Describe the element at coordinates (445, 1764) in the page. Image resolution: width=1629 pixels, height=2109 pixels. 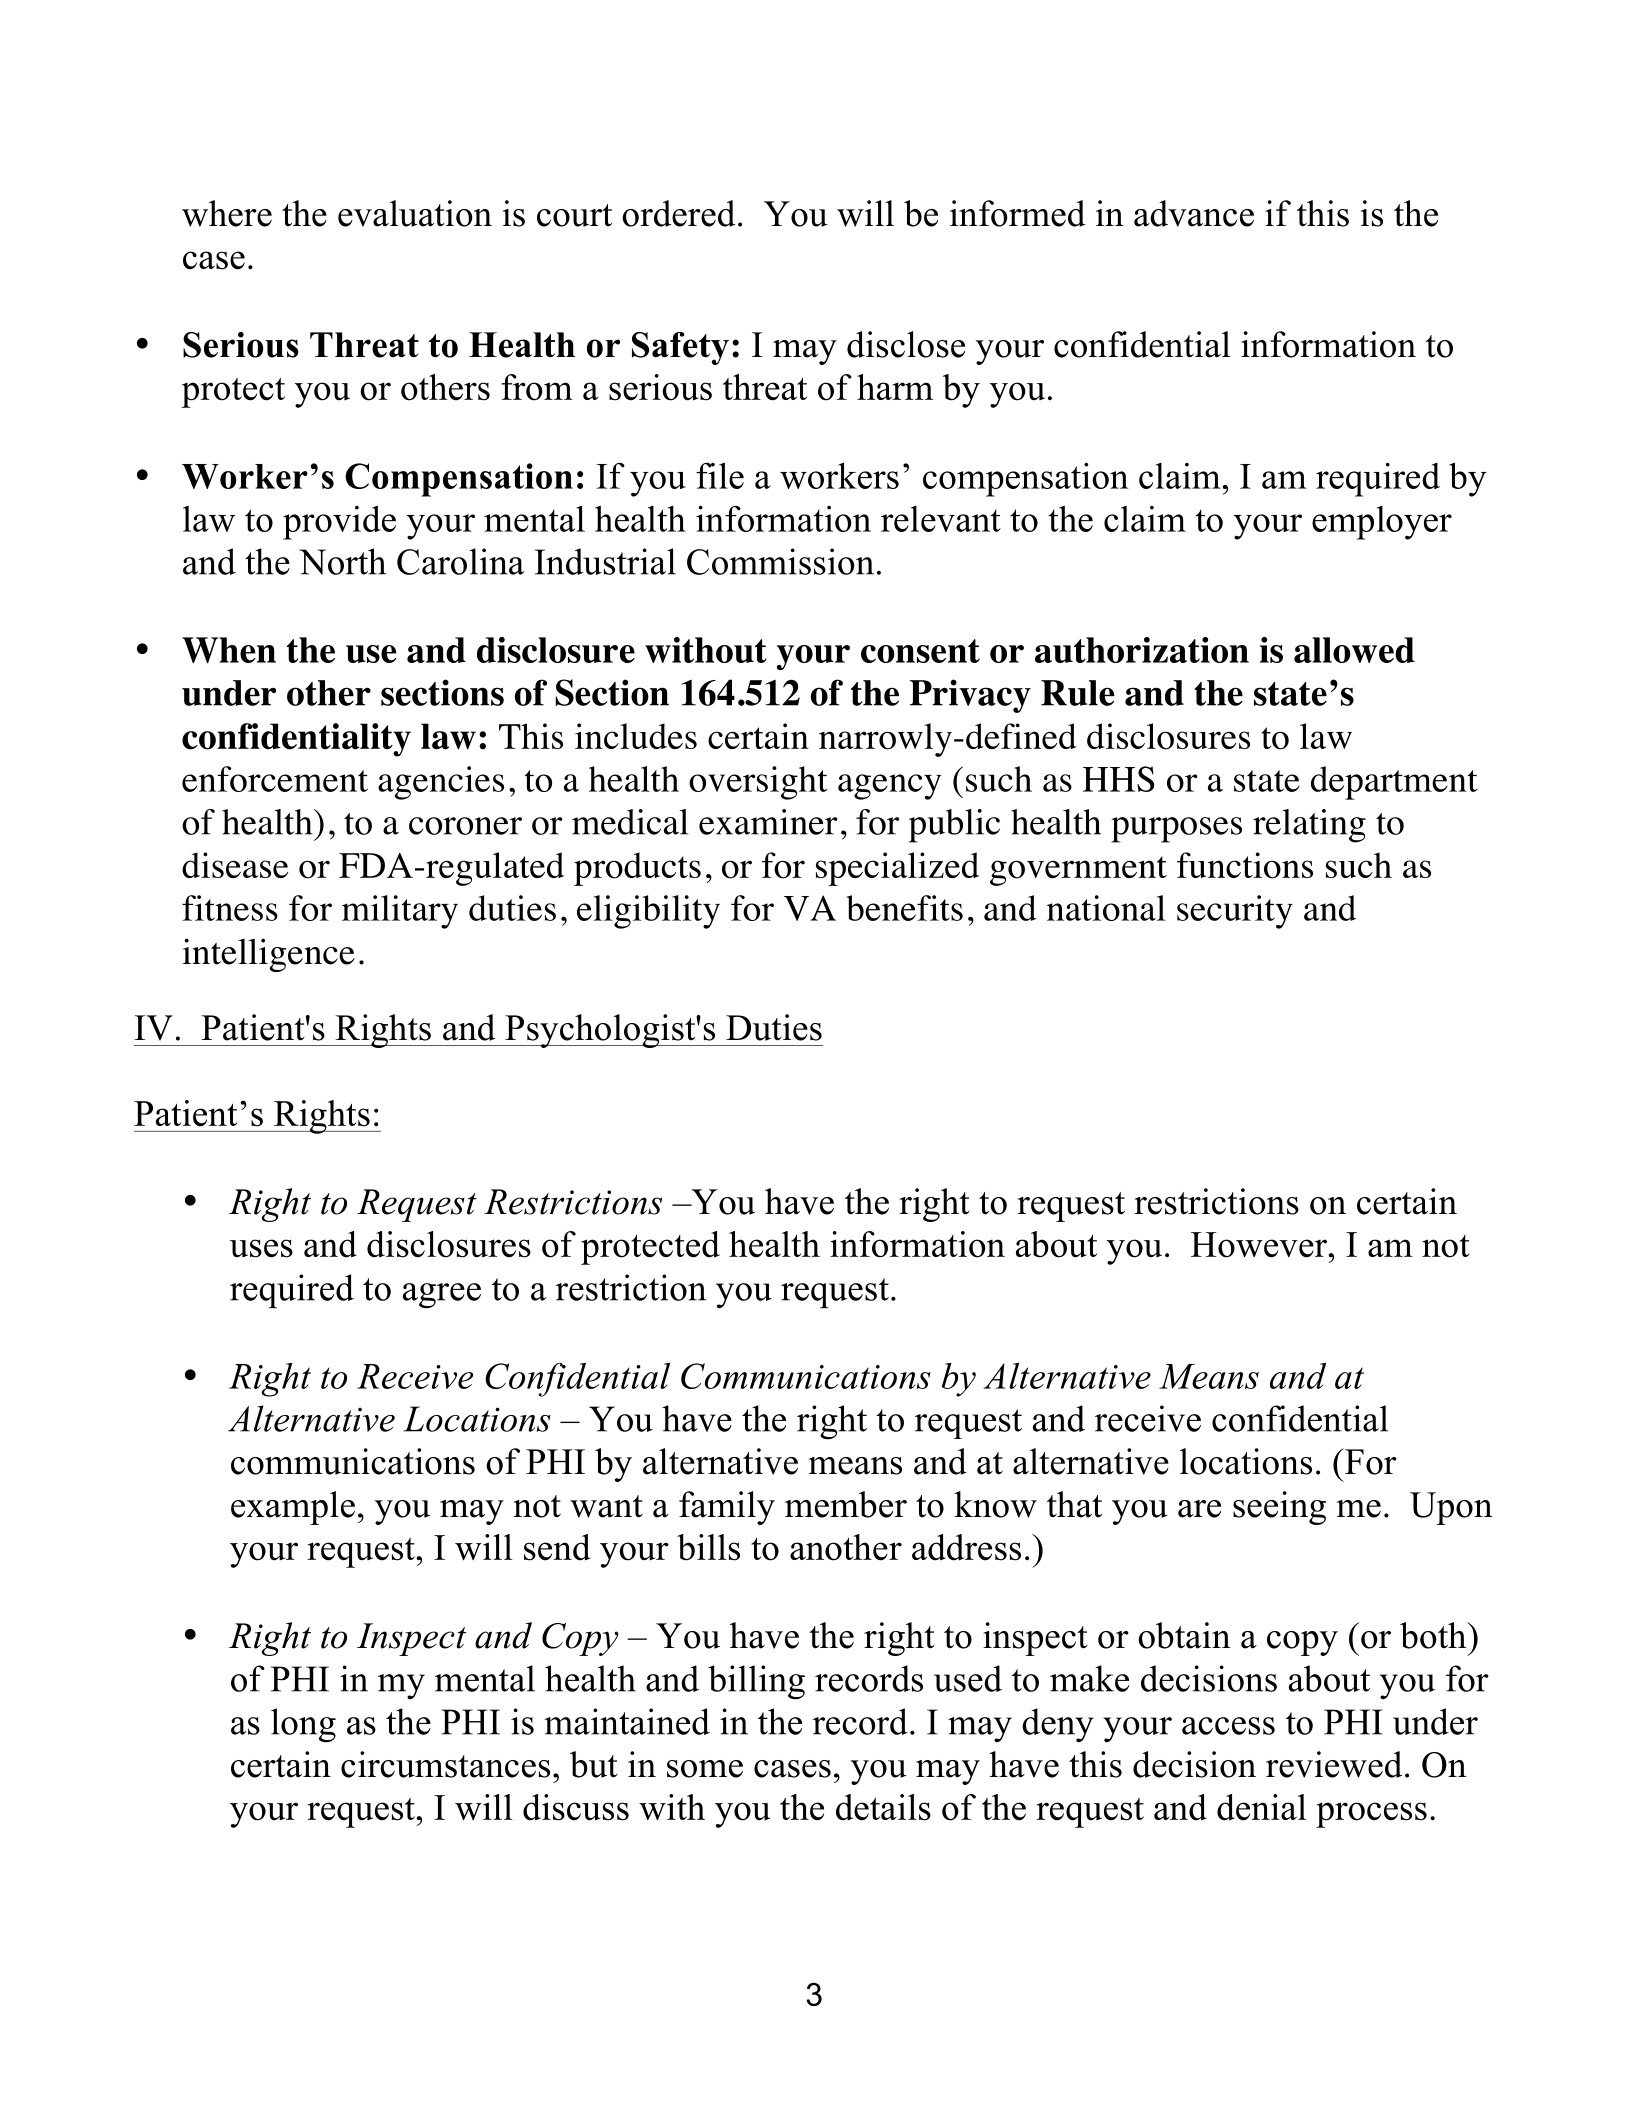
I see `circumstances` at that location.
